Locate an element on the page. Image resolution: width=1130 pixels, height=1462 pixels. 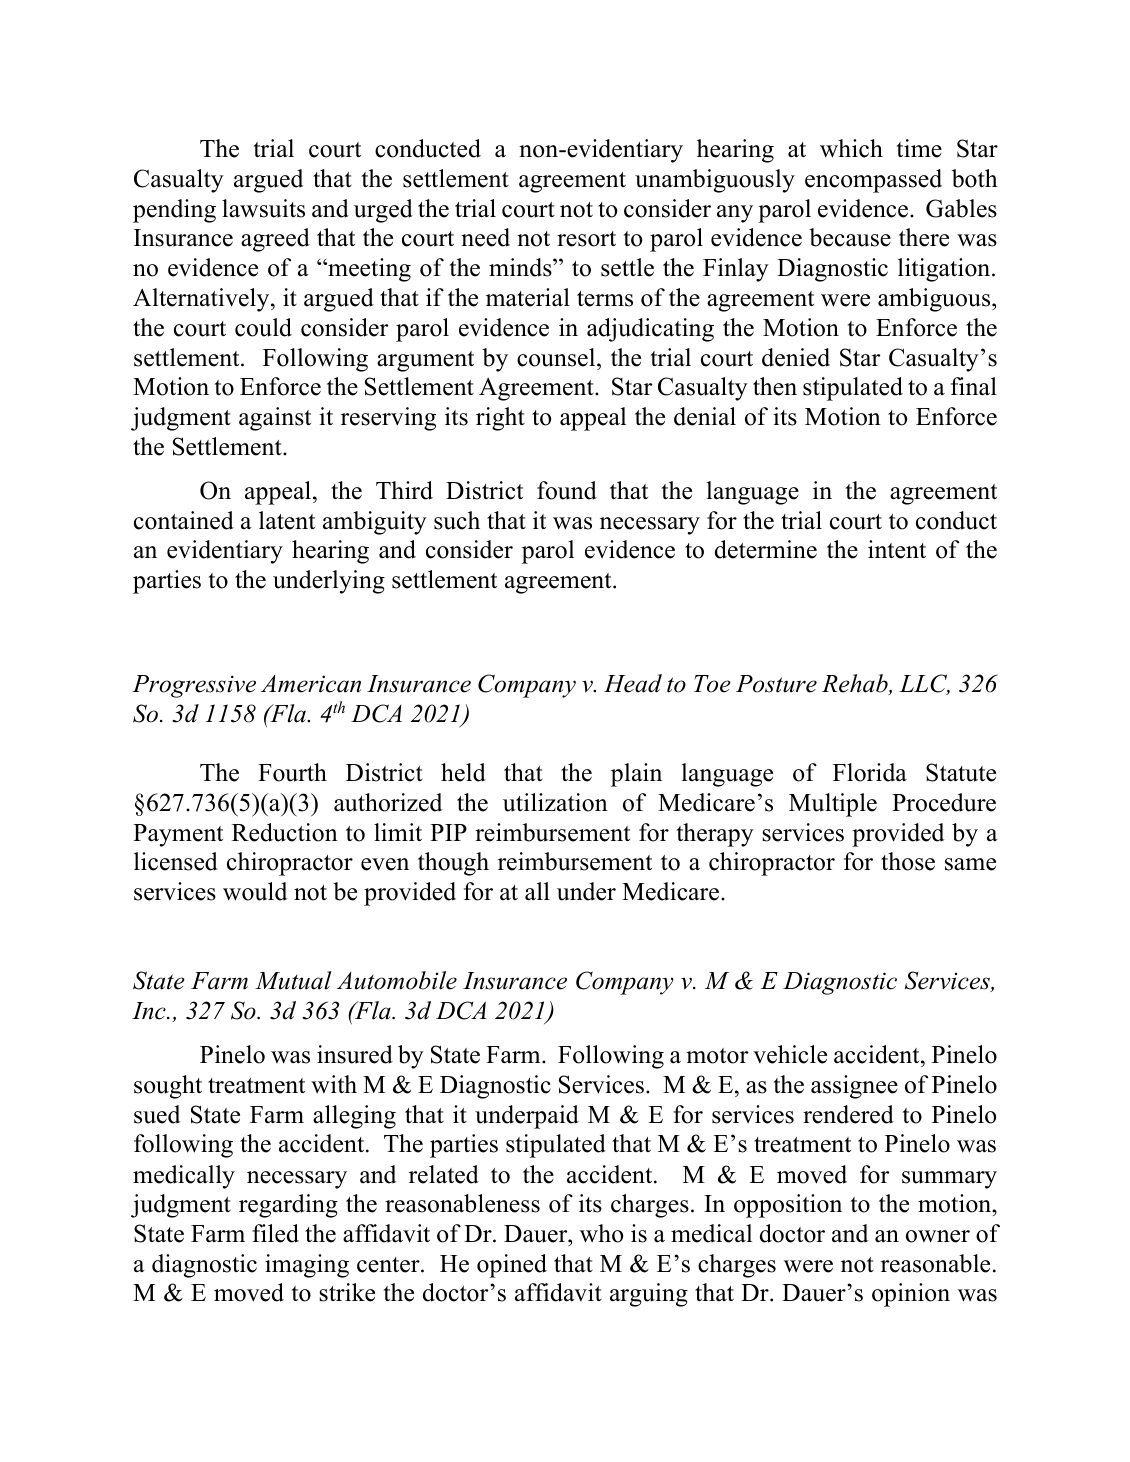
lawsuits is located at coordinates (263, 208).
